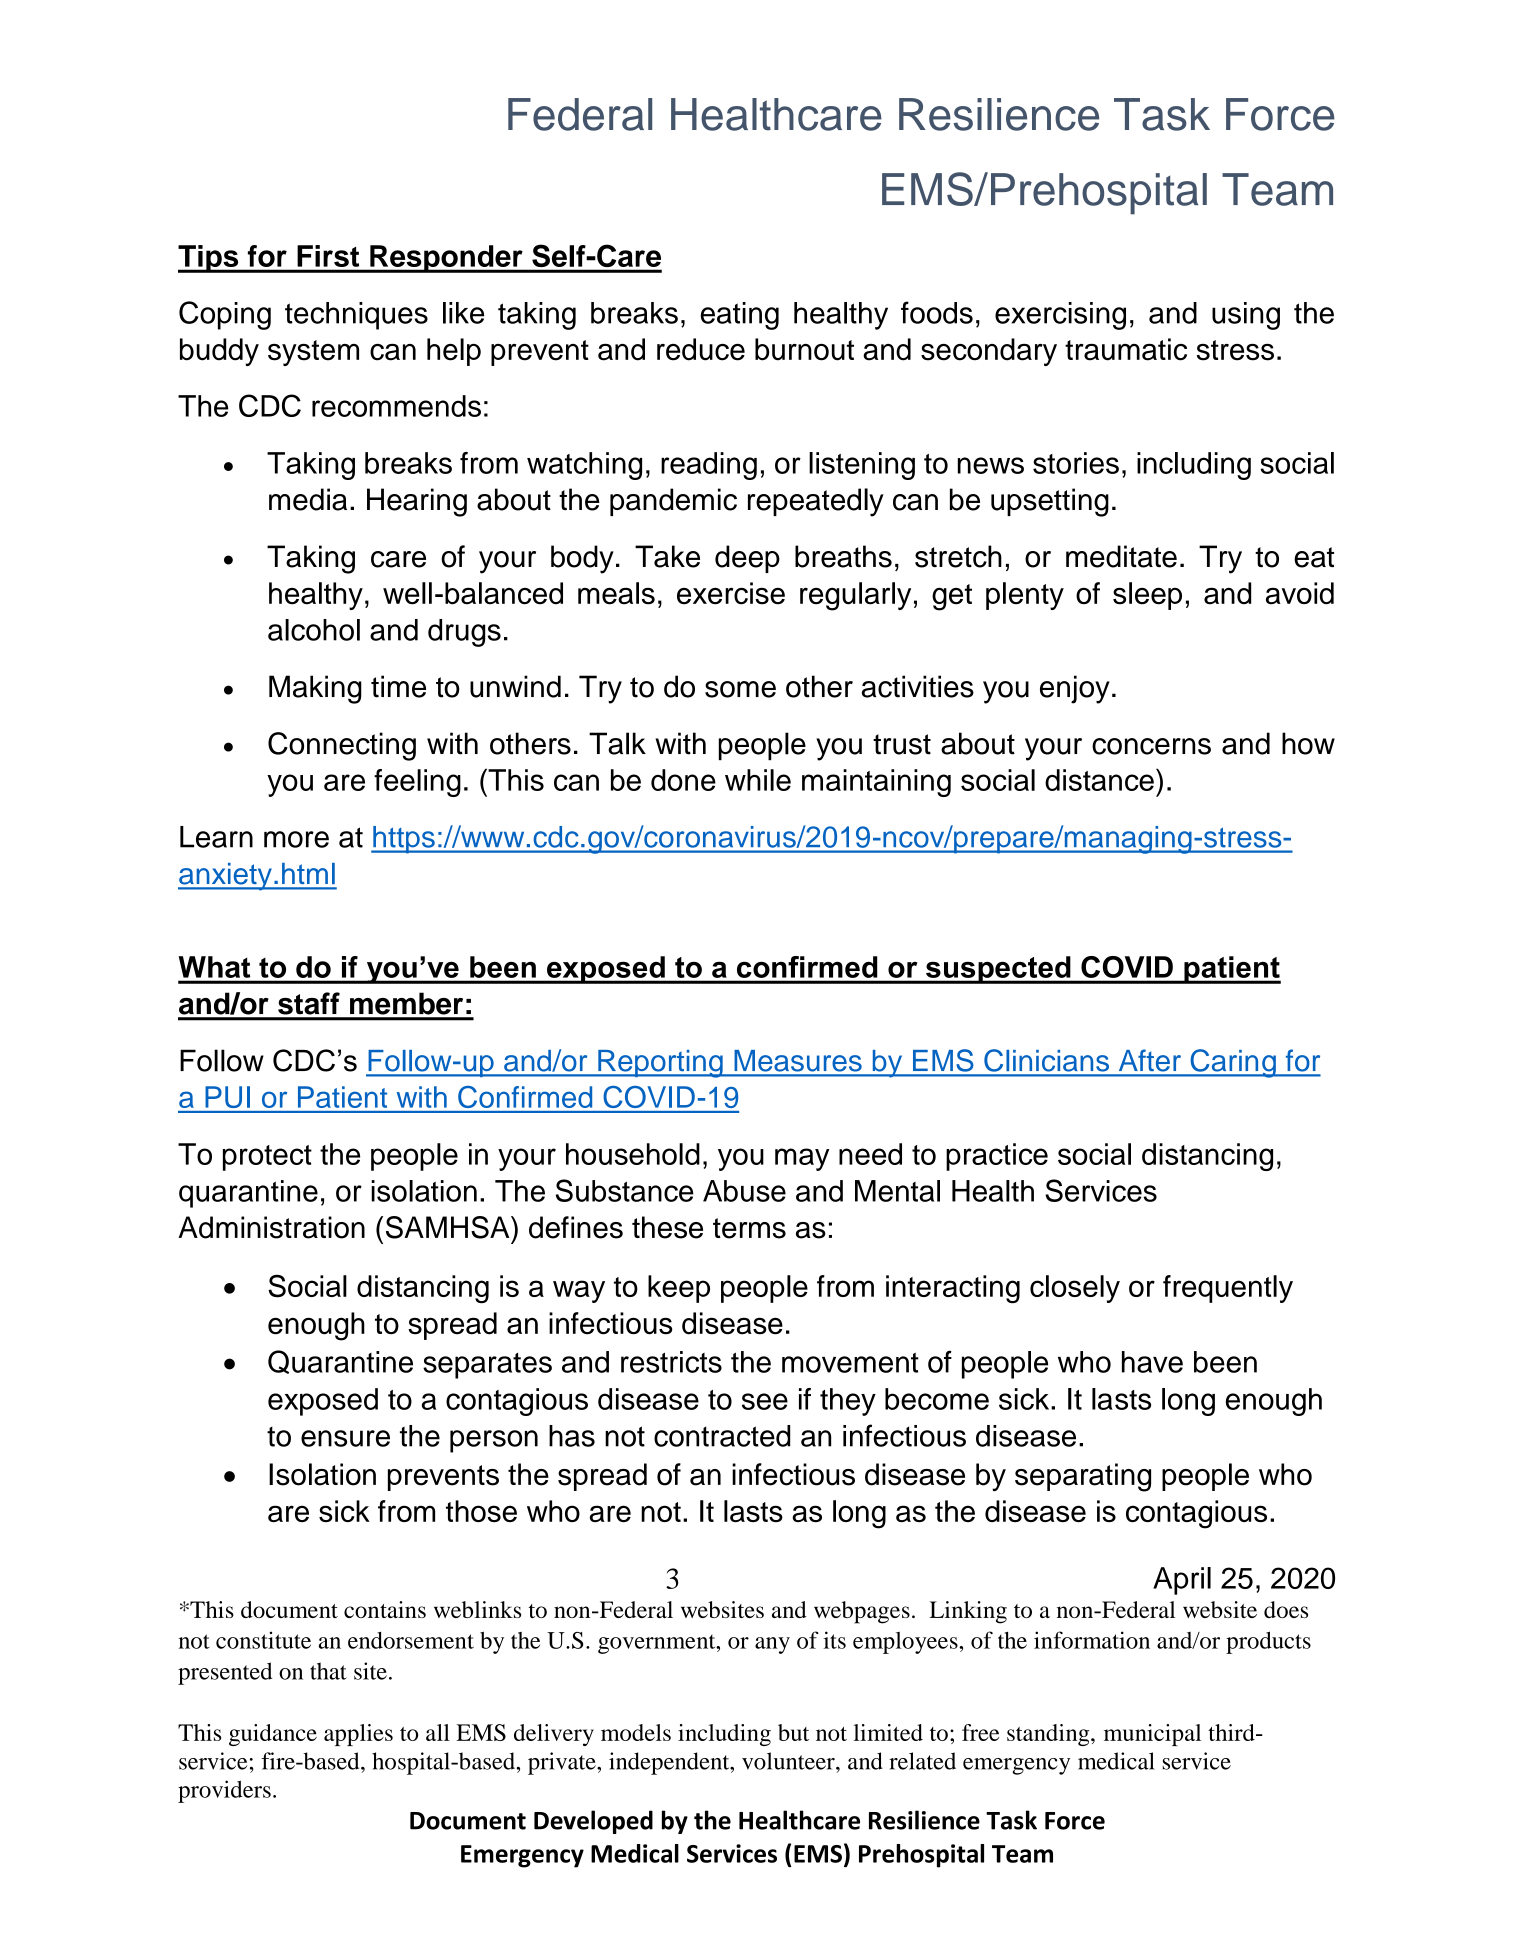 The width and height of the screenshot is (1514, 1959). Describe the element at coordinates (1246, 316) in the screenshot. I see `using` at that location.
